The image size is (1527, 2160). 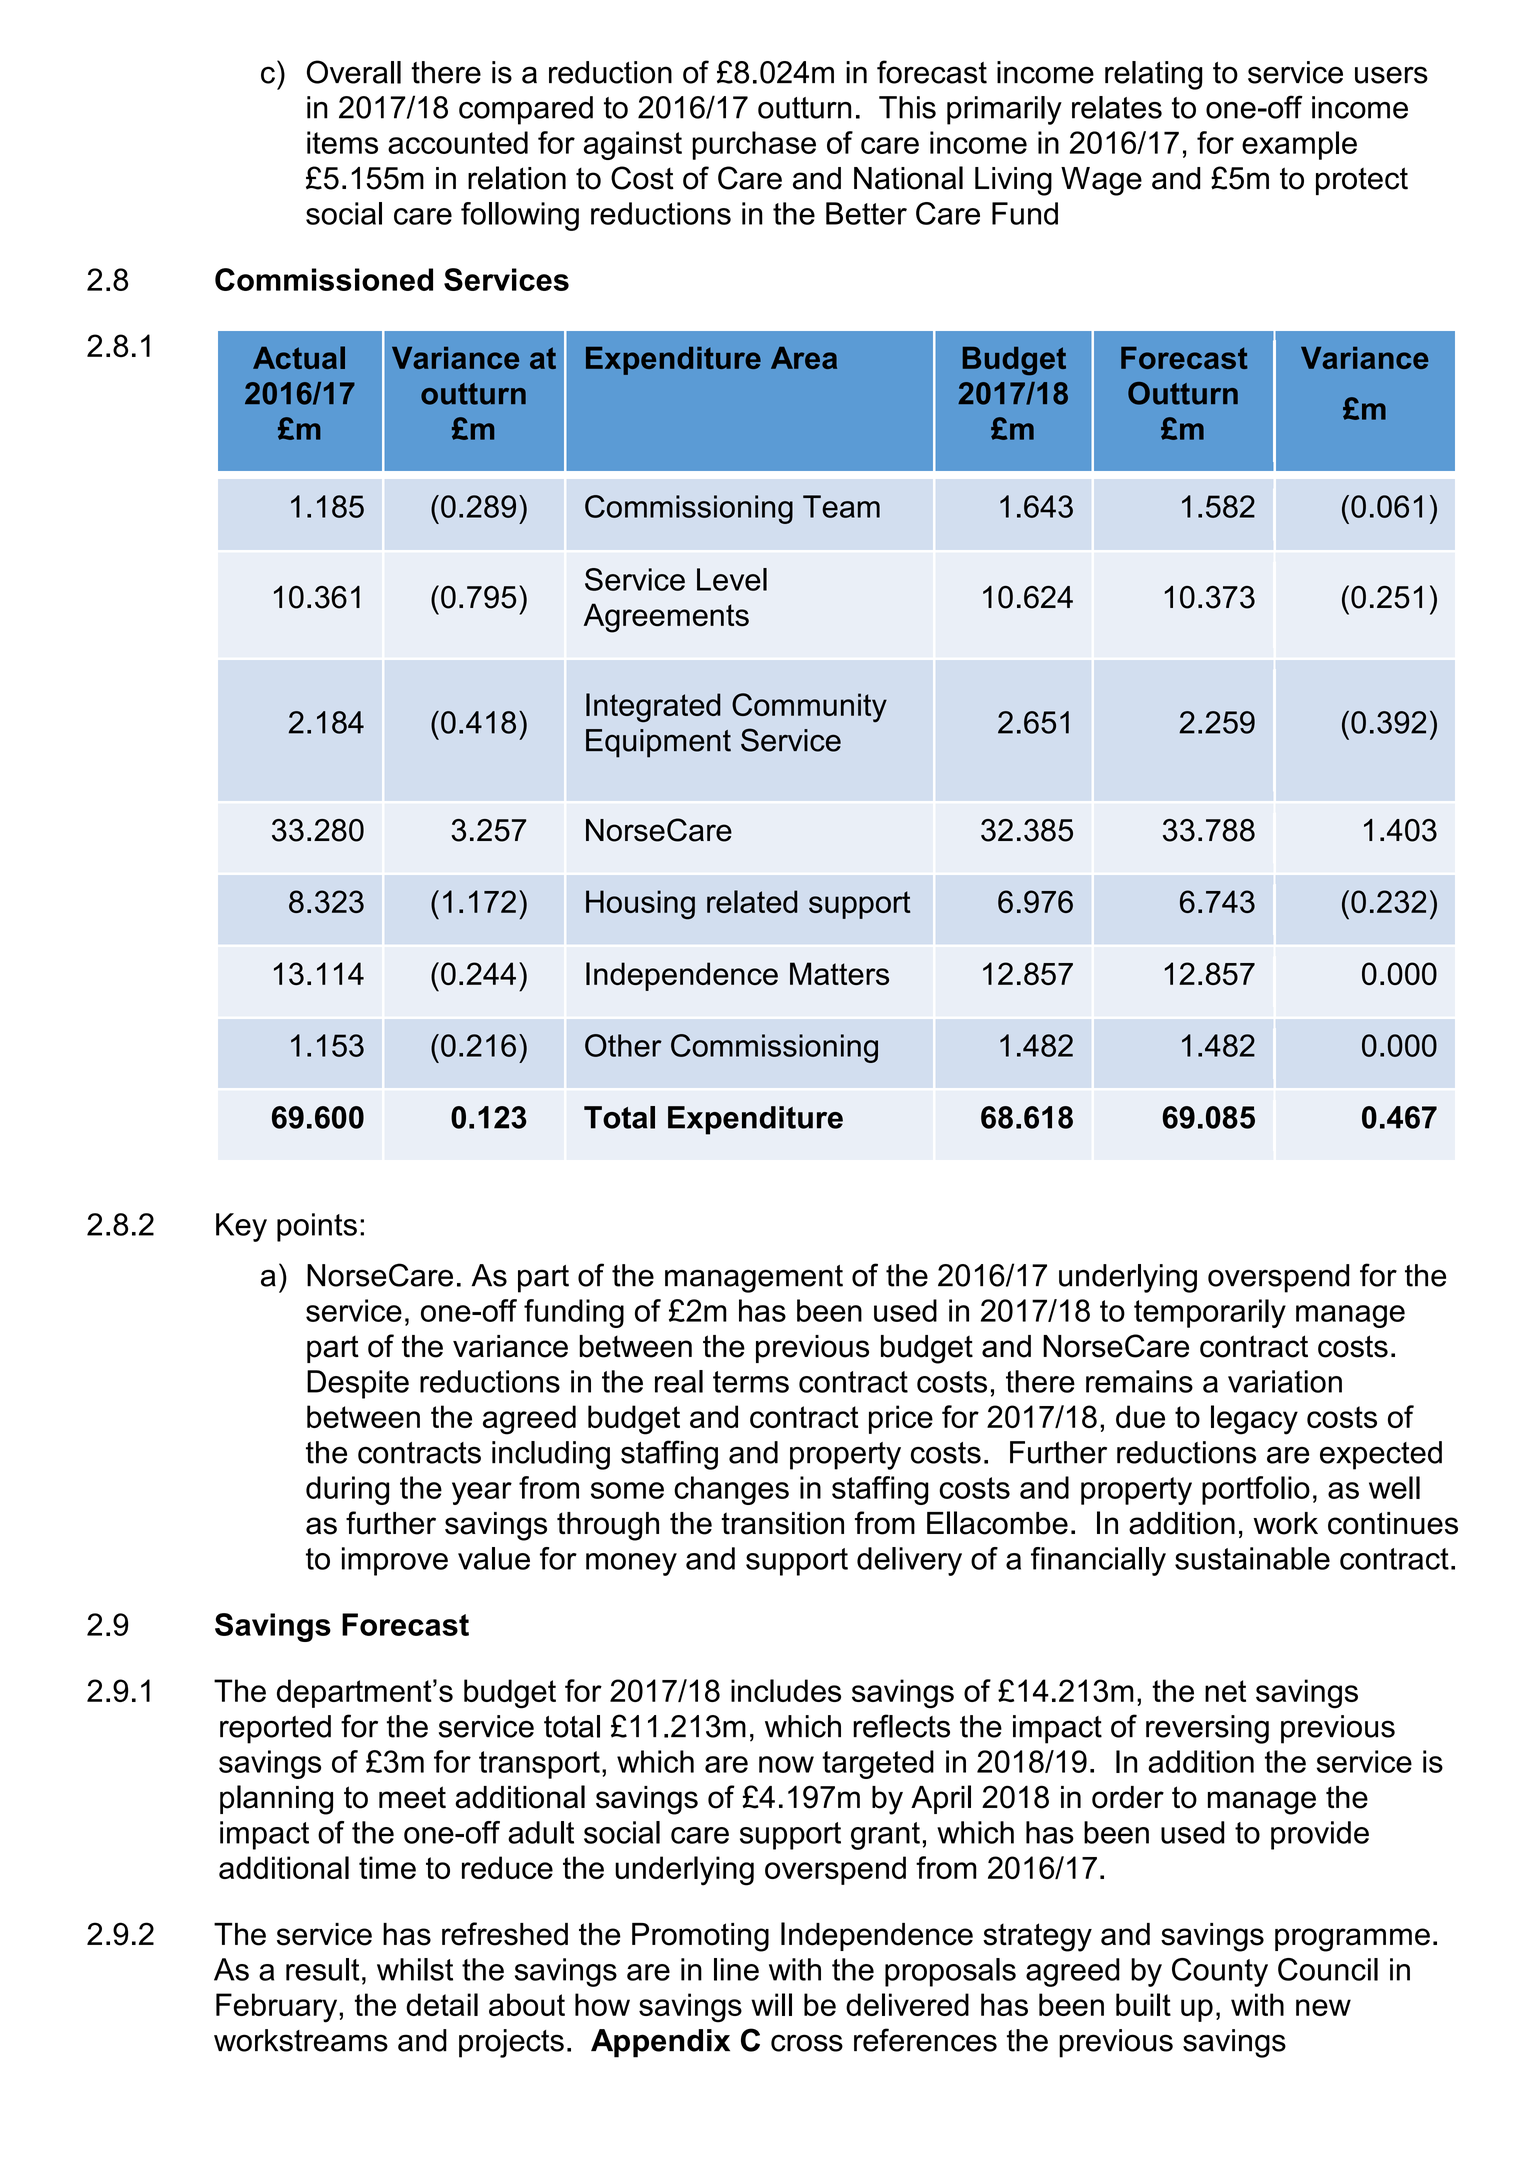 I want to click on Team, so click(x=841, y=506).
